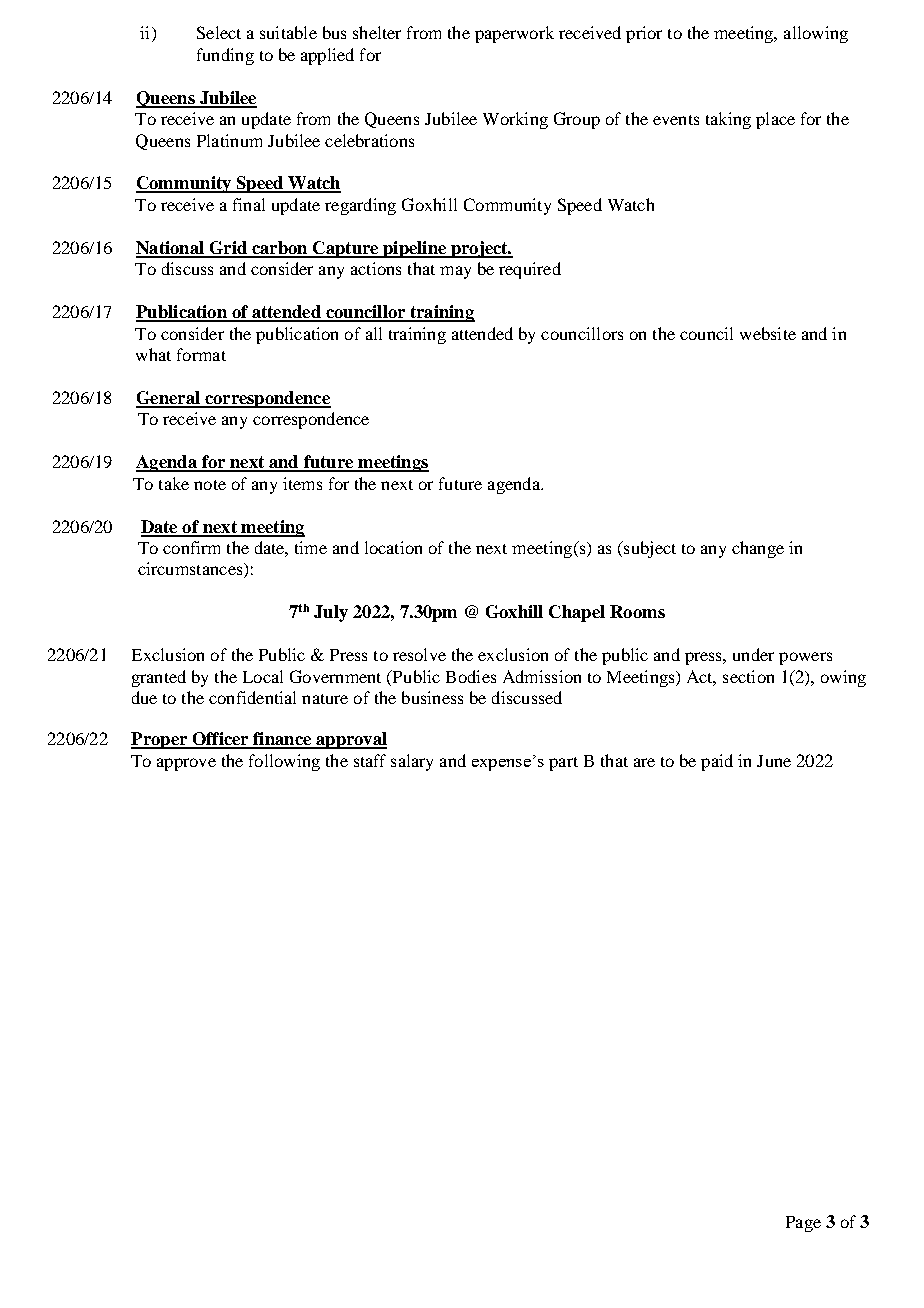 Image resolution: width=924 pixels, height=1308 pixels. What do you see at coordinates (412, 762) in the screenshot?
I see `salary` at bounding box center [412, 762].
